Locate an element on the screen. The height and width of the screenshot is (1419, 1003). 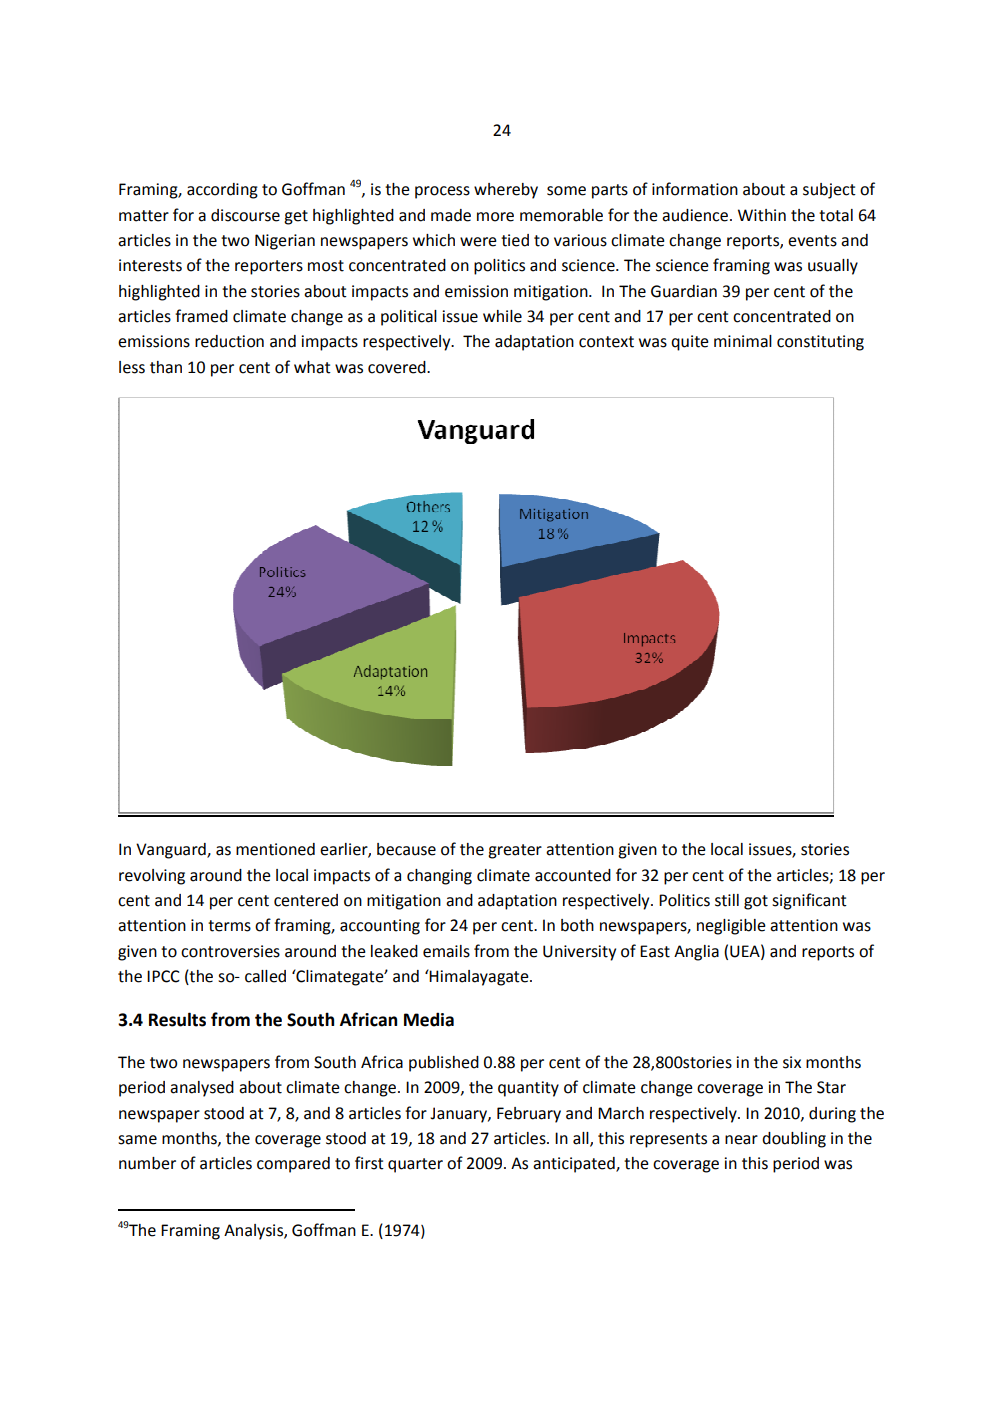
discourse is located at coordinates (245, 215).
